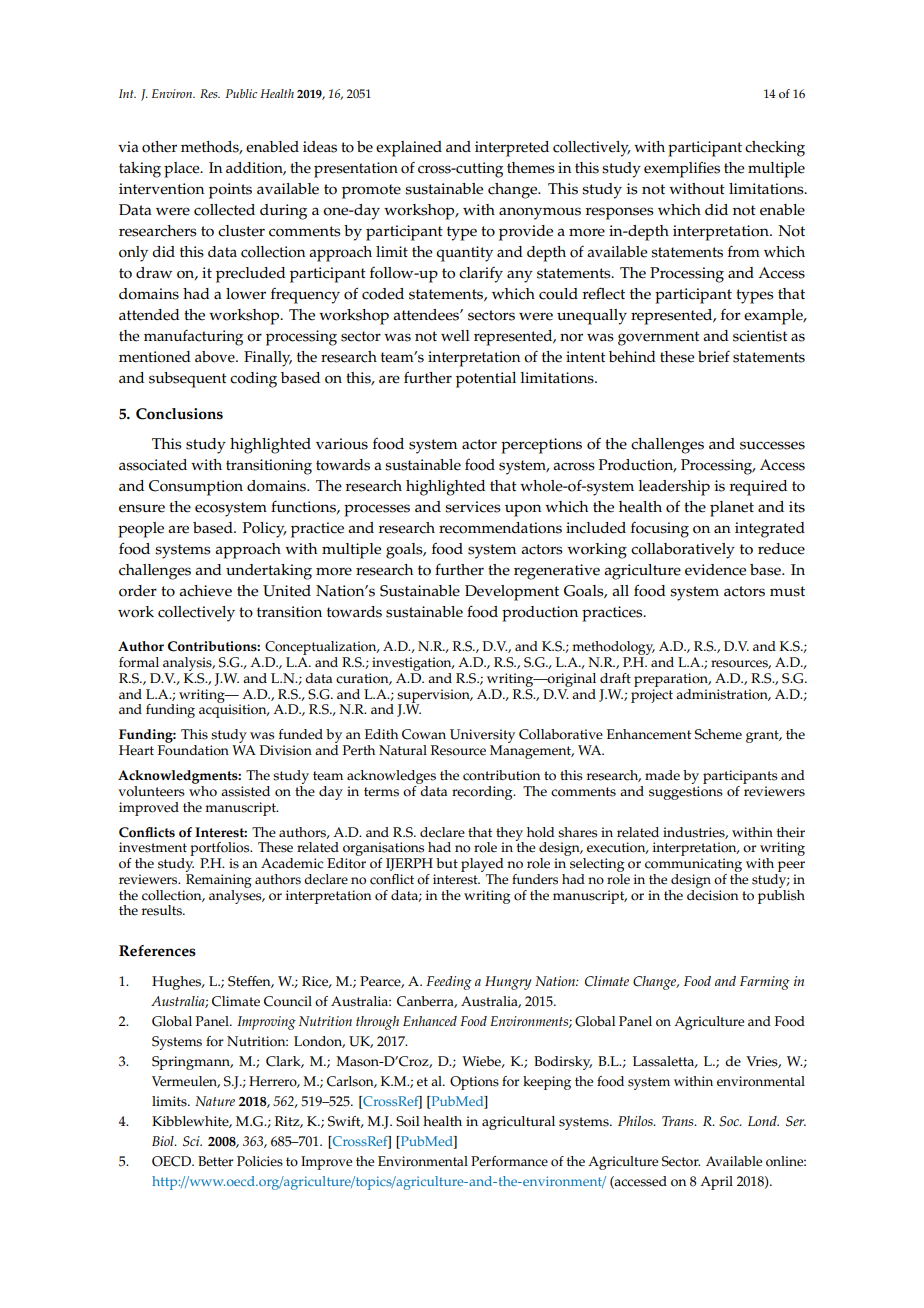 This screenshot has height=1308, width=924. Describe the element at coordinates (215, 1161) in the screenshot. I see `Better` at that location.
